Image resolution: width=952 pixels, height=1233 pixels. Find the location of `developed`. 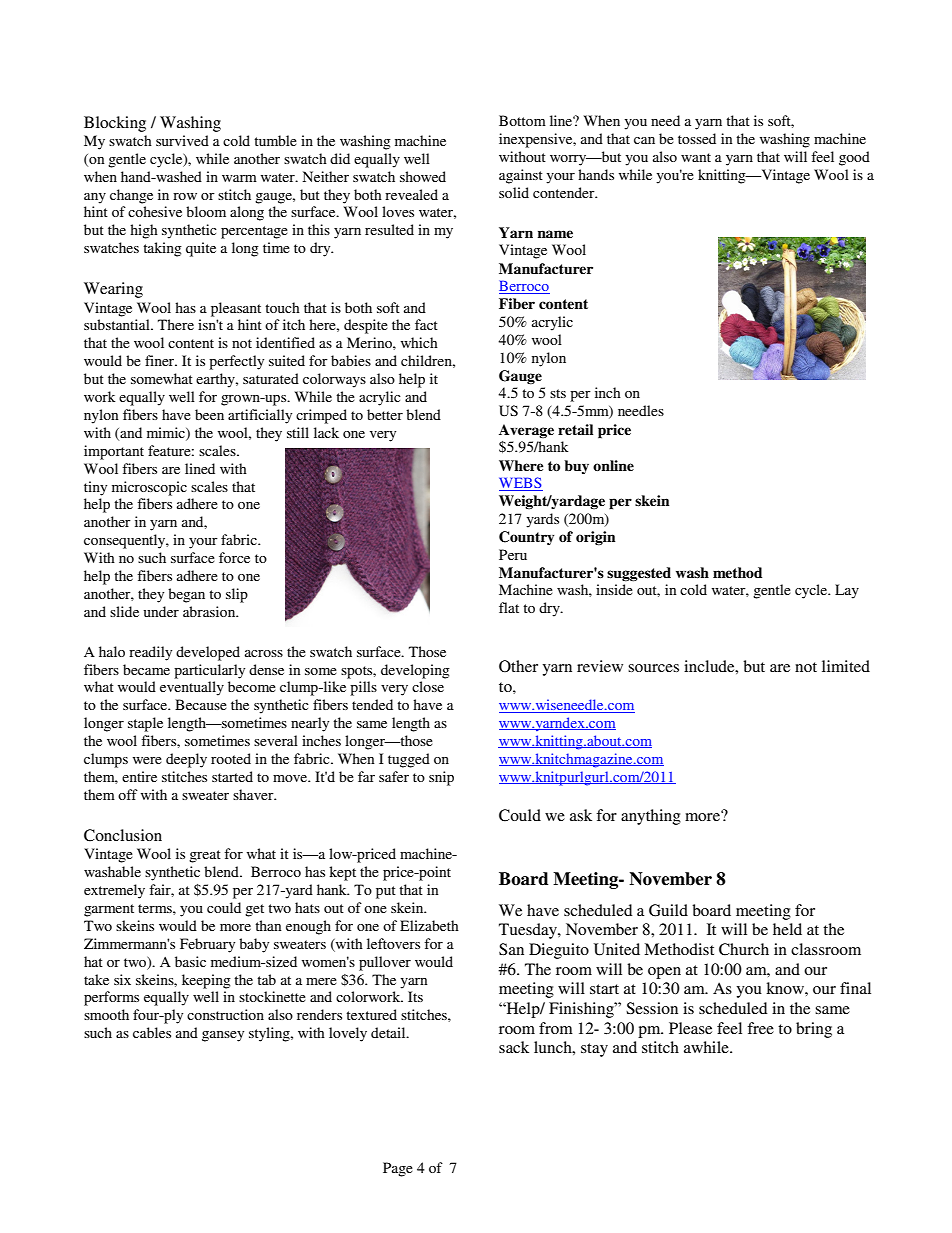

developed is located at coordinates (208, 653).
